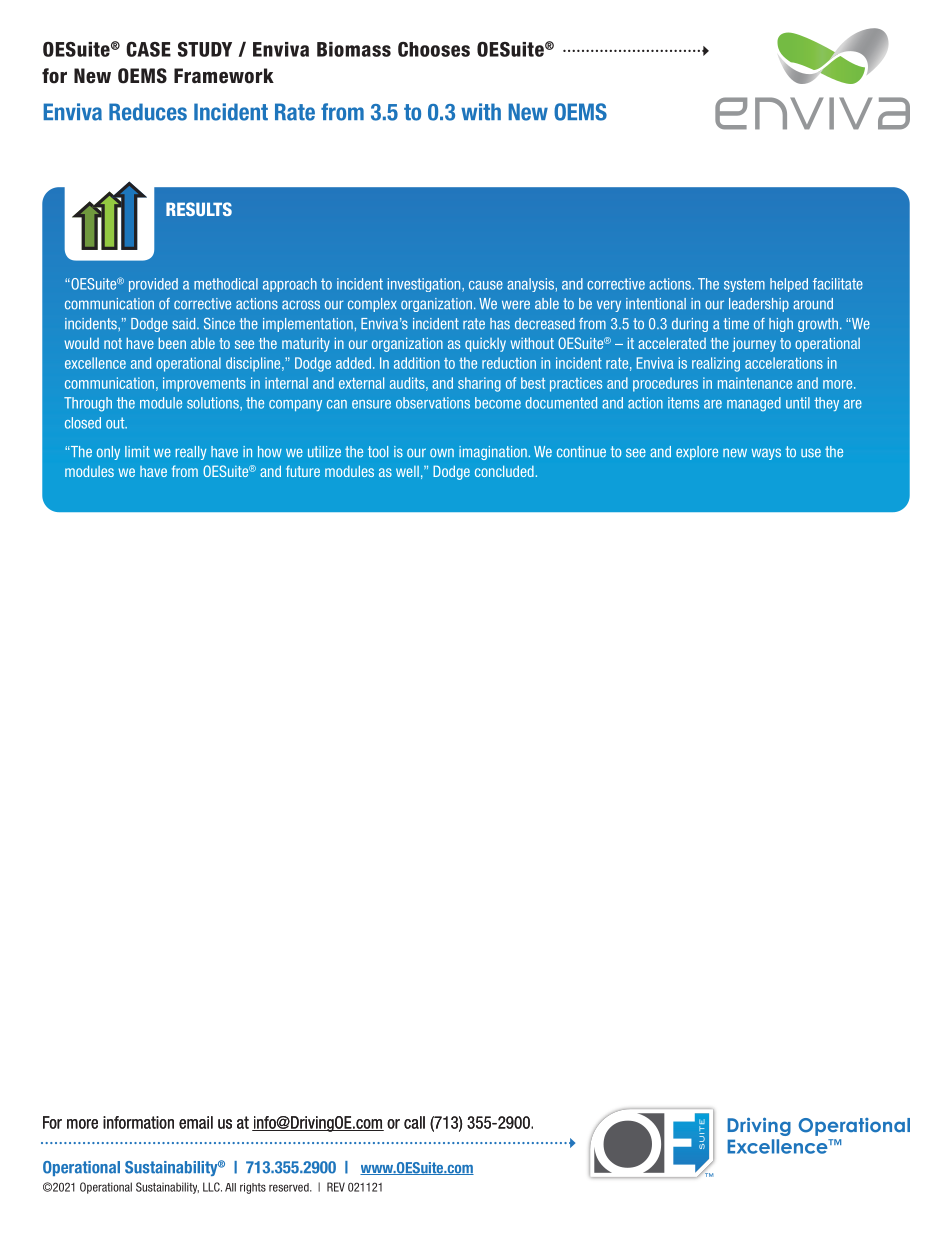 The height and width of the image is (1233, 952). What do you see at coordinates (303, 471) in the image?
I see `future` at bounding box center [303, 471].
